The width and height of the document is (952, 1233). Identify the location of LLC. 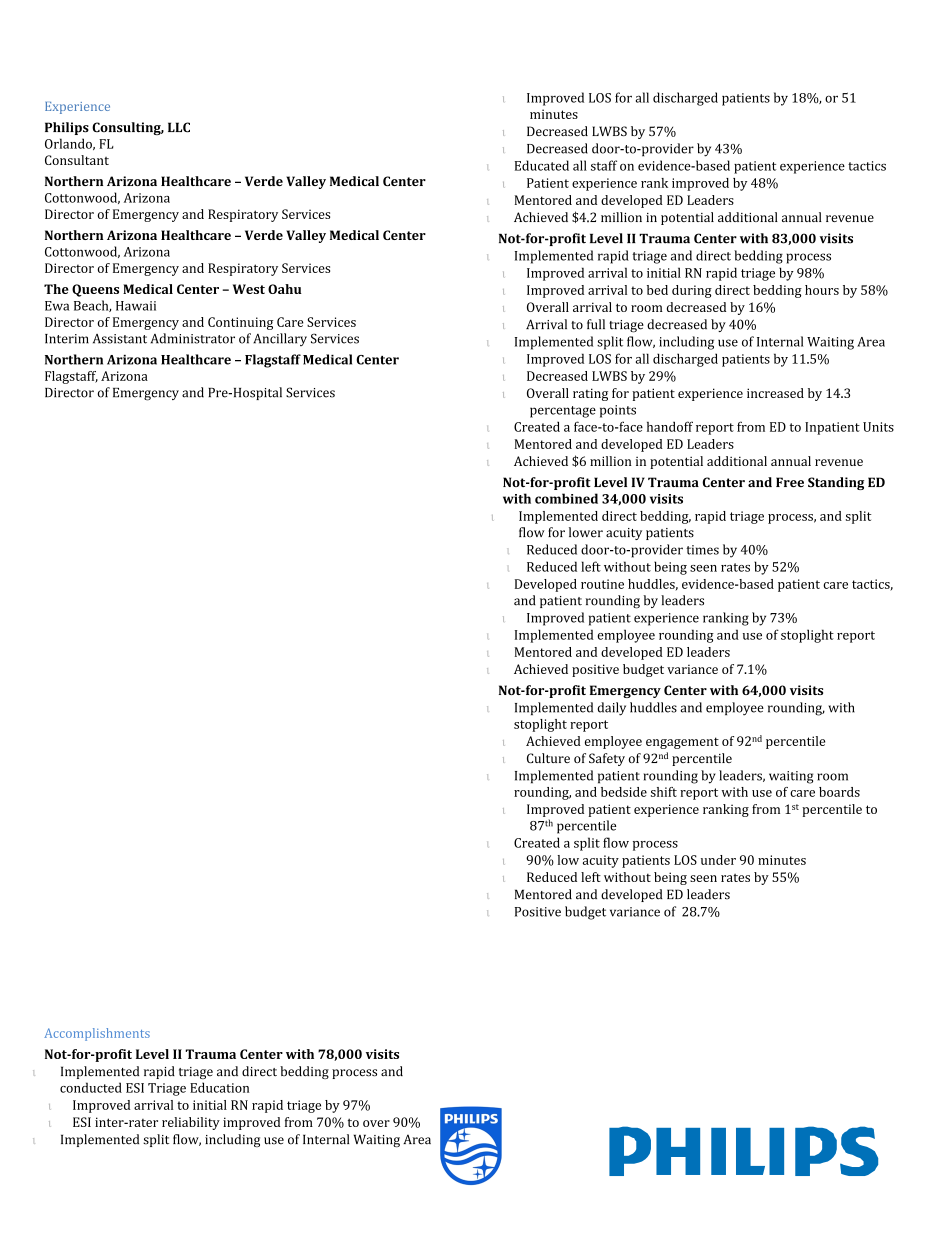
(179, 127).
